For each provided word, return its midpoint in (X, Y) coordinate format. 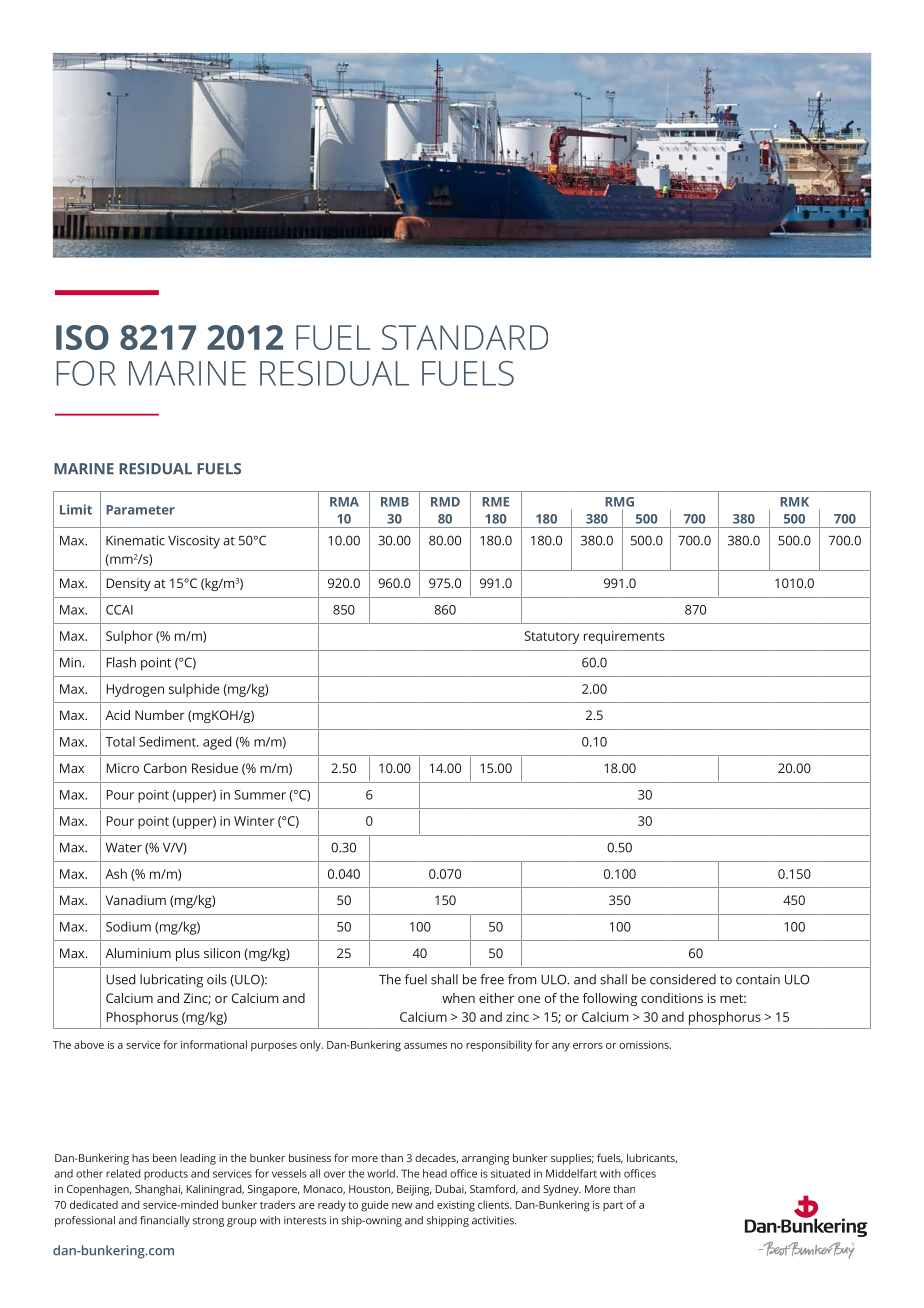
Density (129, 584)
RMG (619, 502)
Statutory (552, 637)
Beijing (414, 1190)
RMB (395, 502)
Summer (260, 795)
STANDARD (465, 337)
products (166, 1174)
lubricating (171, 981)
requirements (624, 637)
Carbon (165, 768)
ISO (82, 337)
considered (683, 979)
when (458, 998)
